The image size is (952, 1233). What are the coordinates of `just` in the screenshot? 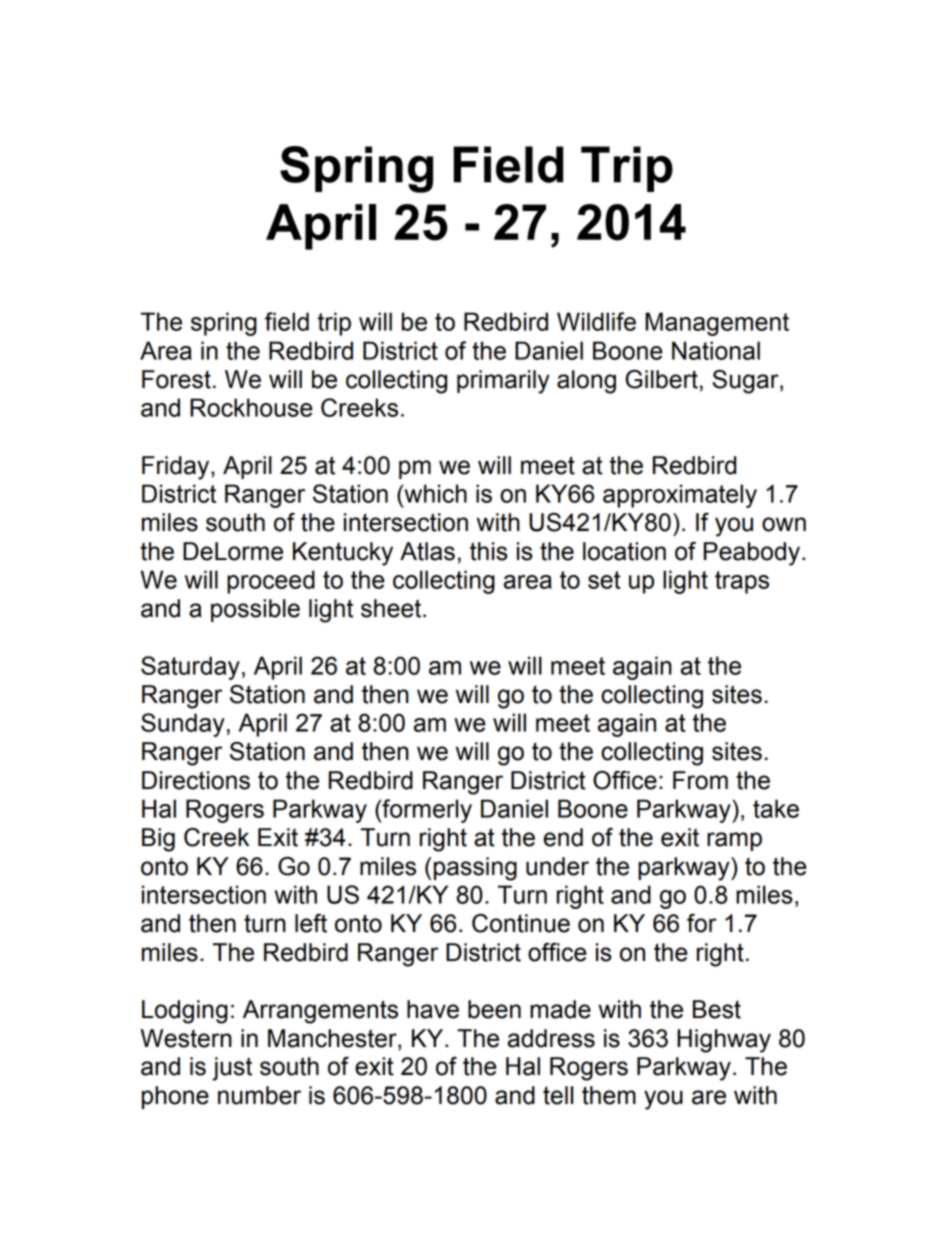 It's located at (232, 1069).
